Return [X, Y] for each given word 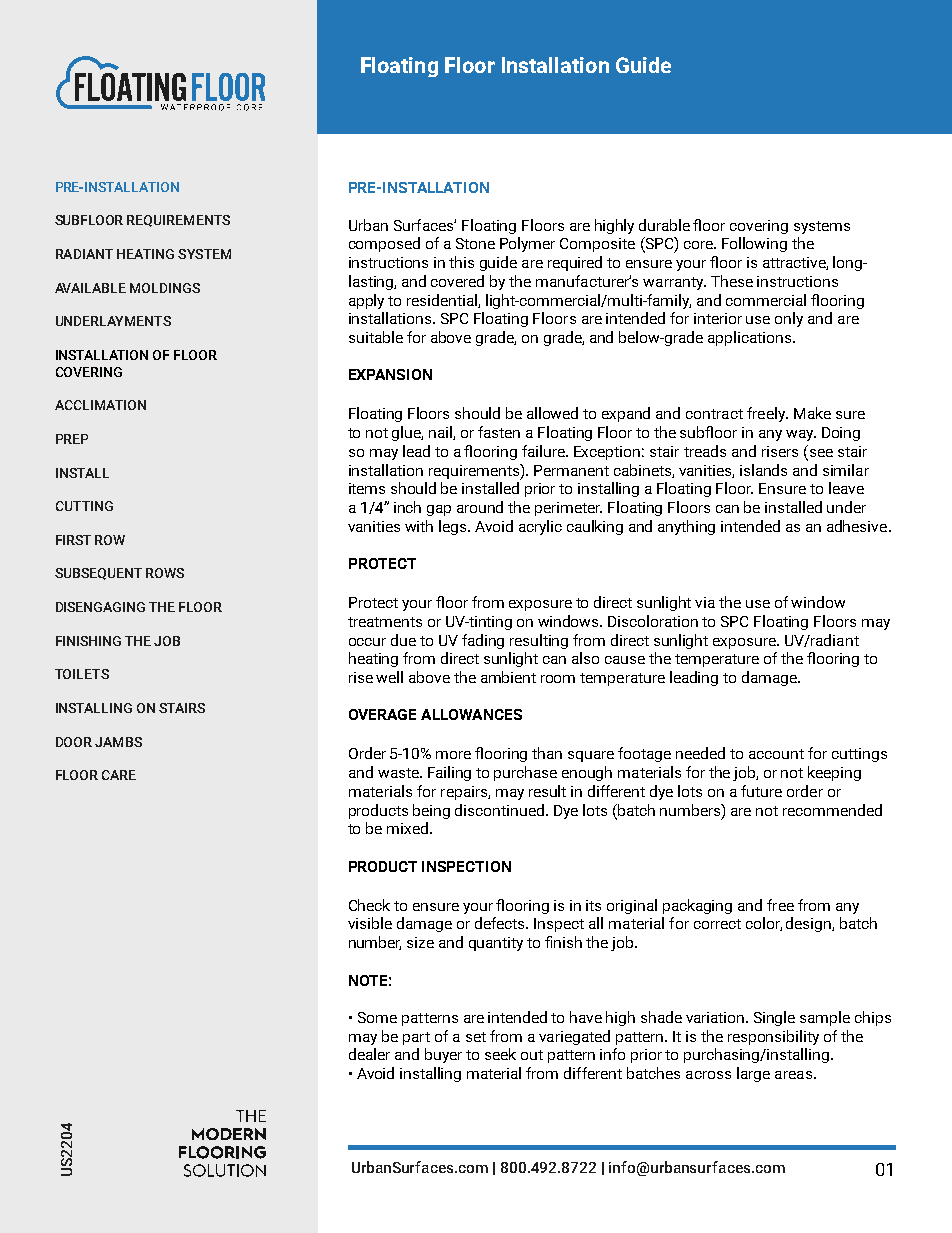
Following [754, 244]
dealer [369, 1054]
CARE [119, 775]
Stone [475, 243]
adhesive [858, 526]
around [480, 507]
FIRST [73, 540]
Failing [449, 773]
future [761, 791]
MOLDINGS [165, 288]
